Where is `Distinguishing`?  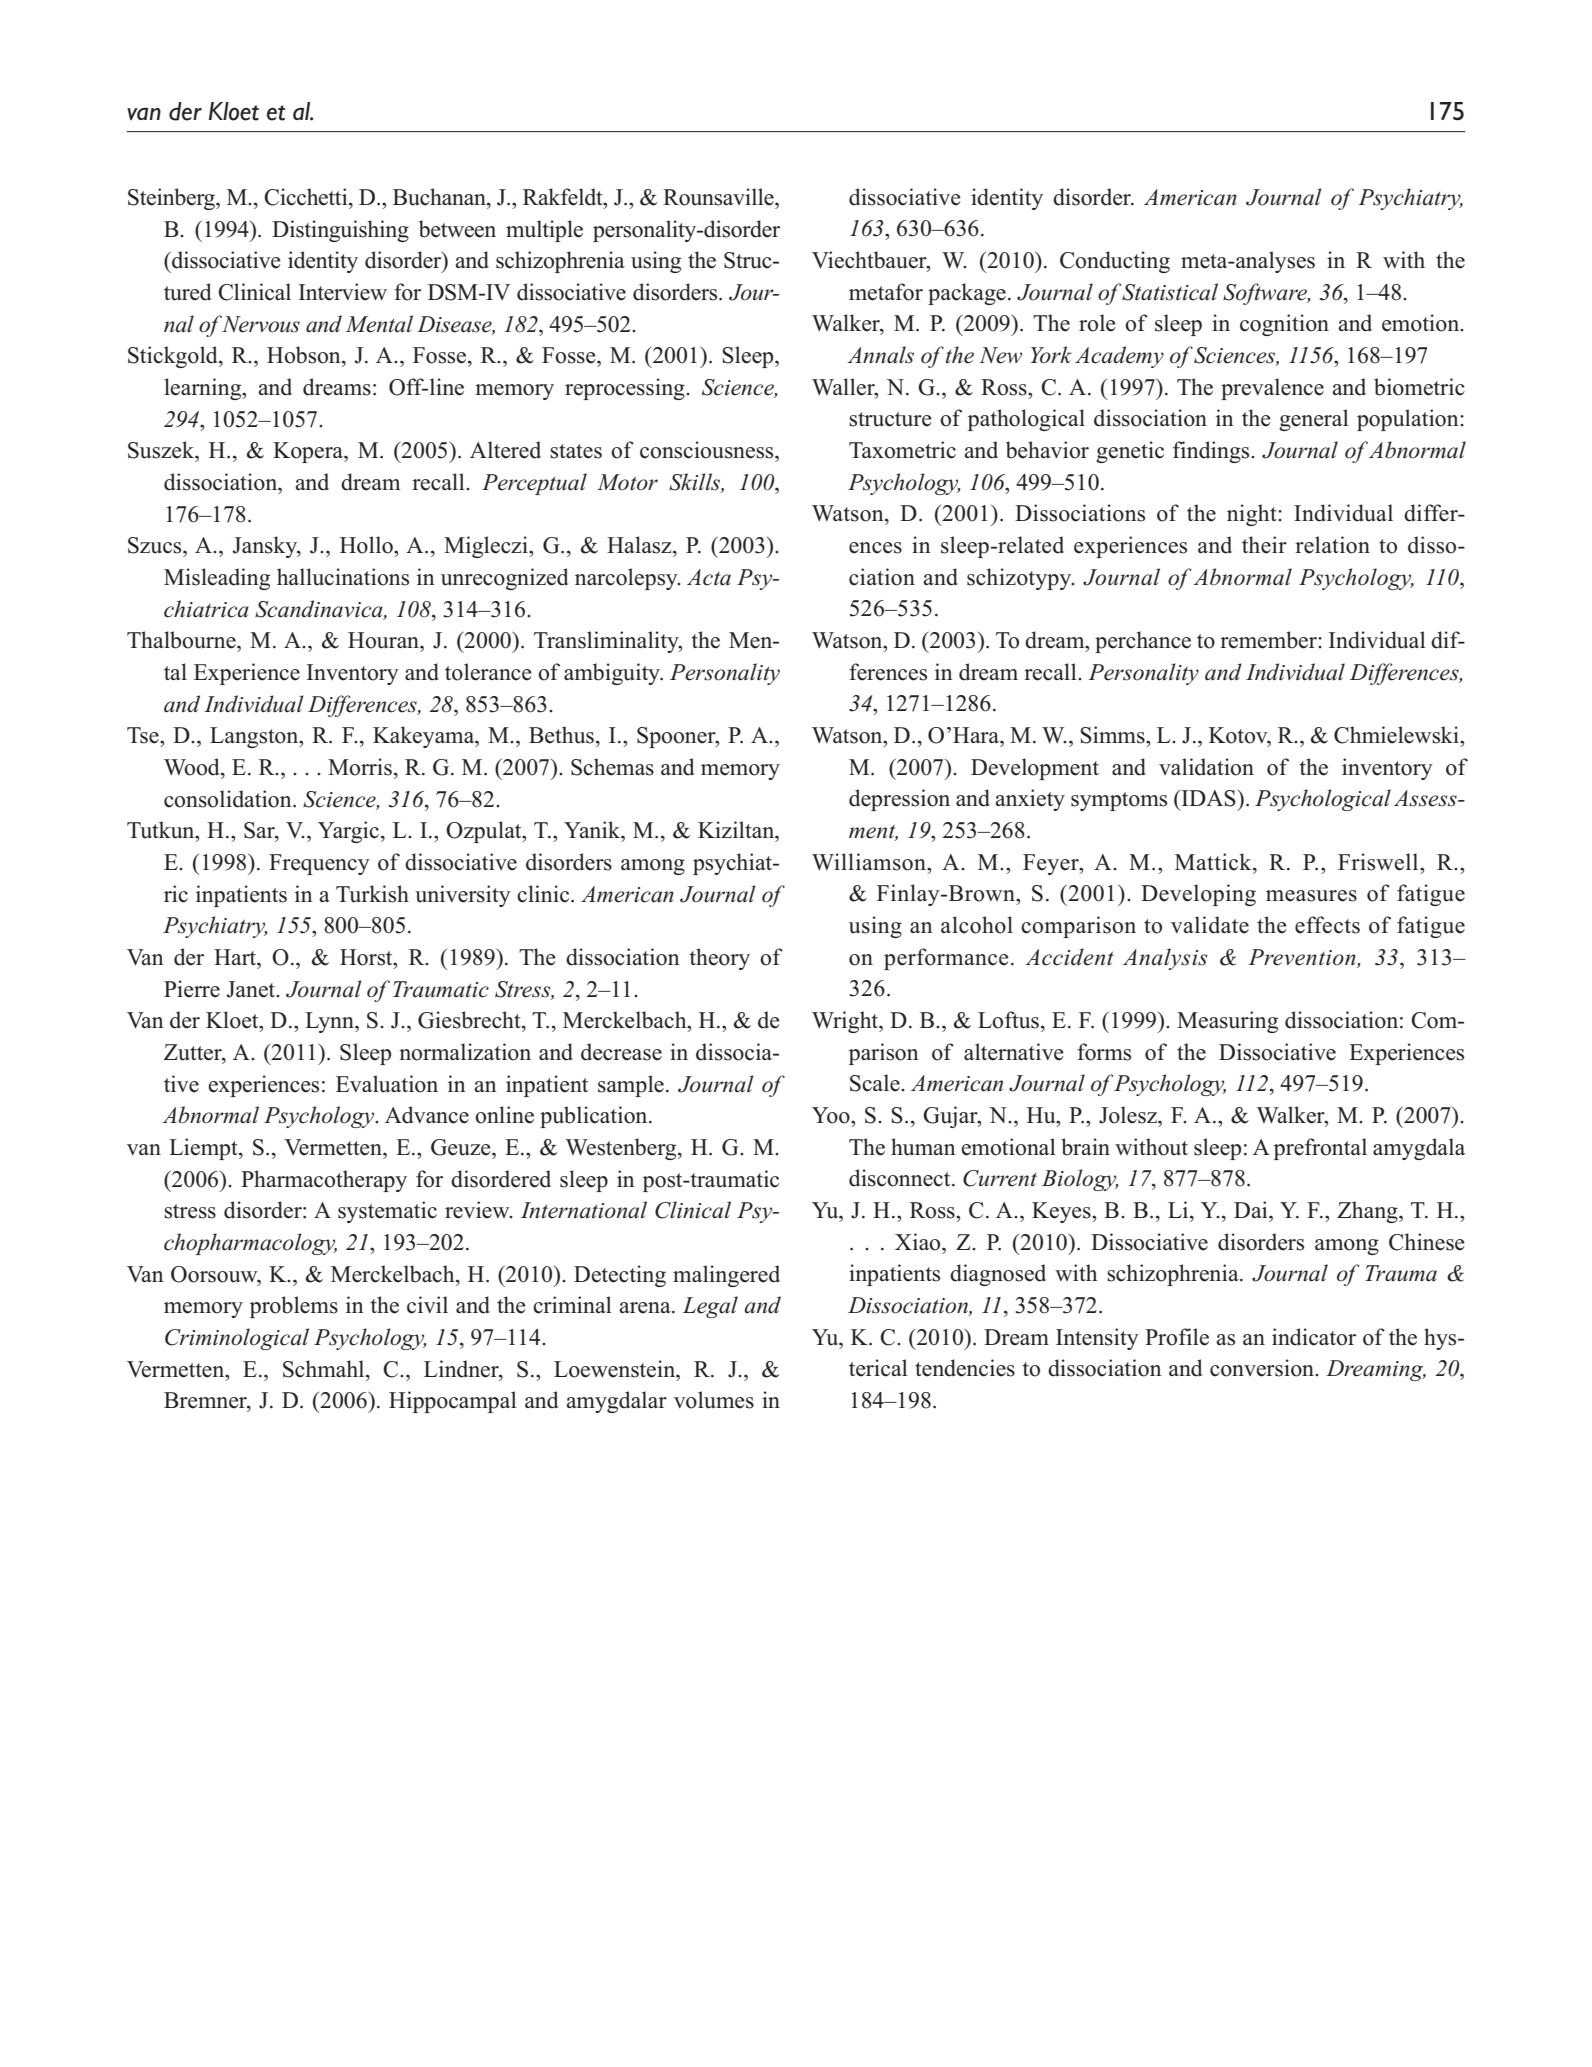
Distinguishing is located at coordinates (340, 231).
